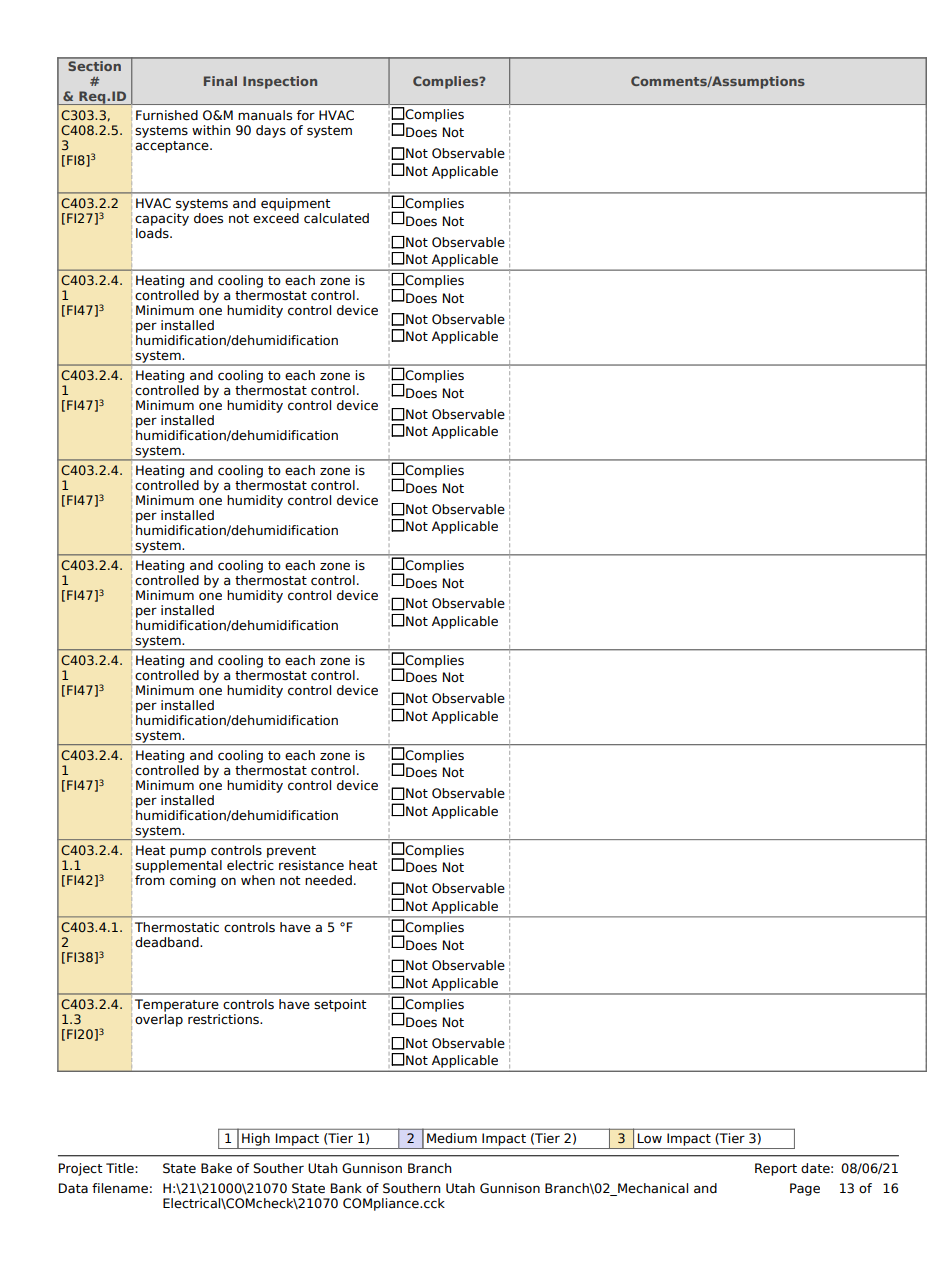 Image resolution: width=952 pixels, height=1274 pixels. I want to click on calculated, so click(336, 218).
